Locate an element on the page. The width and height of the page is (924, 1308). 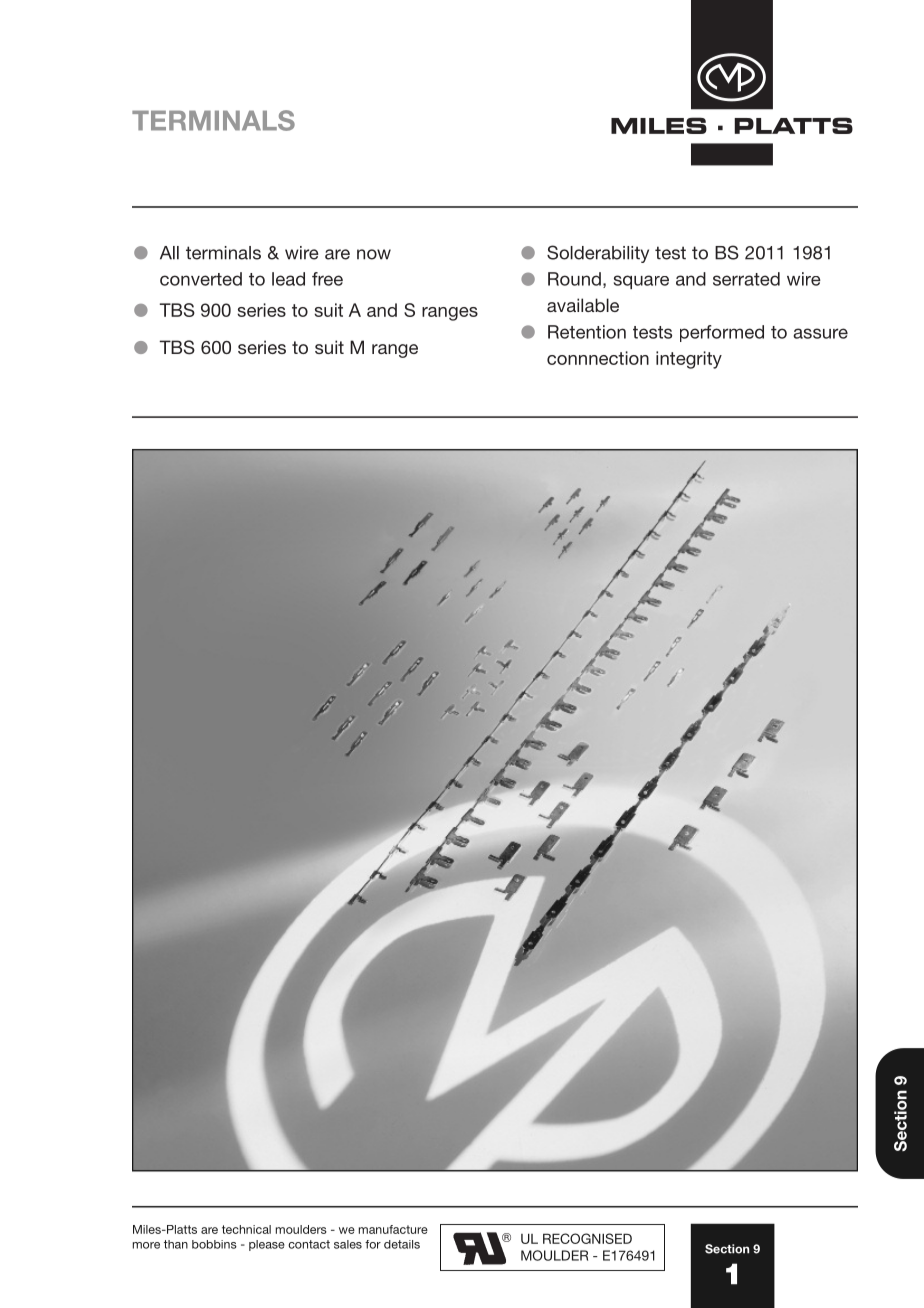
RECOGNISED is located at coordinates (587, 1238).
